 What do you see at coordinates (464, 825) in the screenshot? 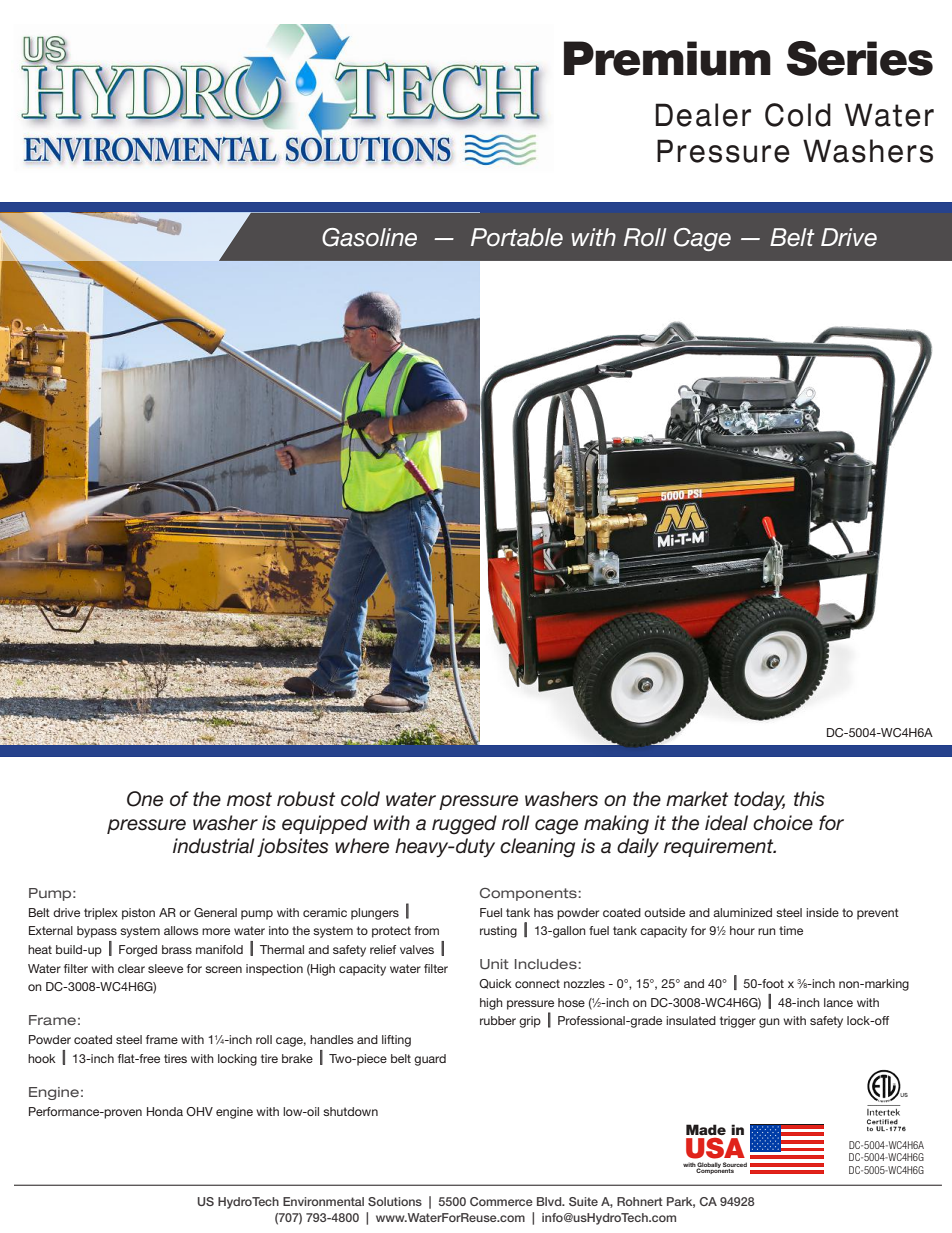
I see `rugged` at bounding box center [464, 825].
